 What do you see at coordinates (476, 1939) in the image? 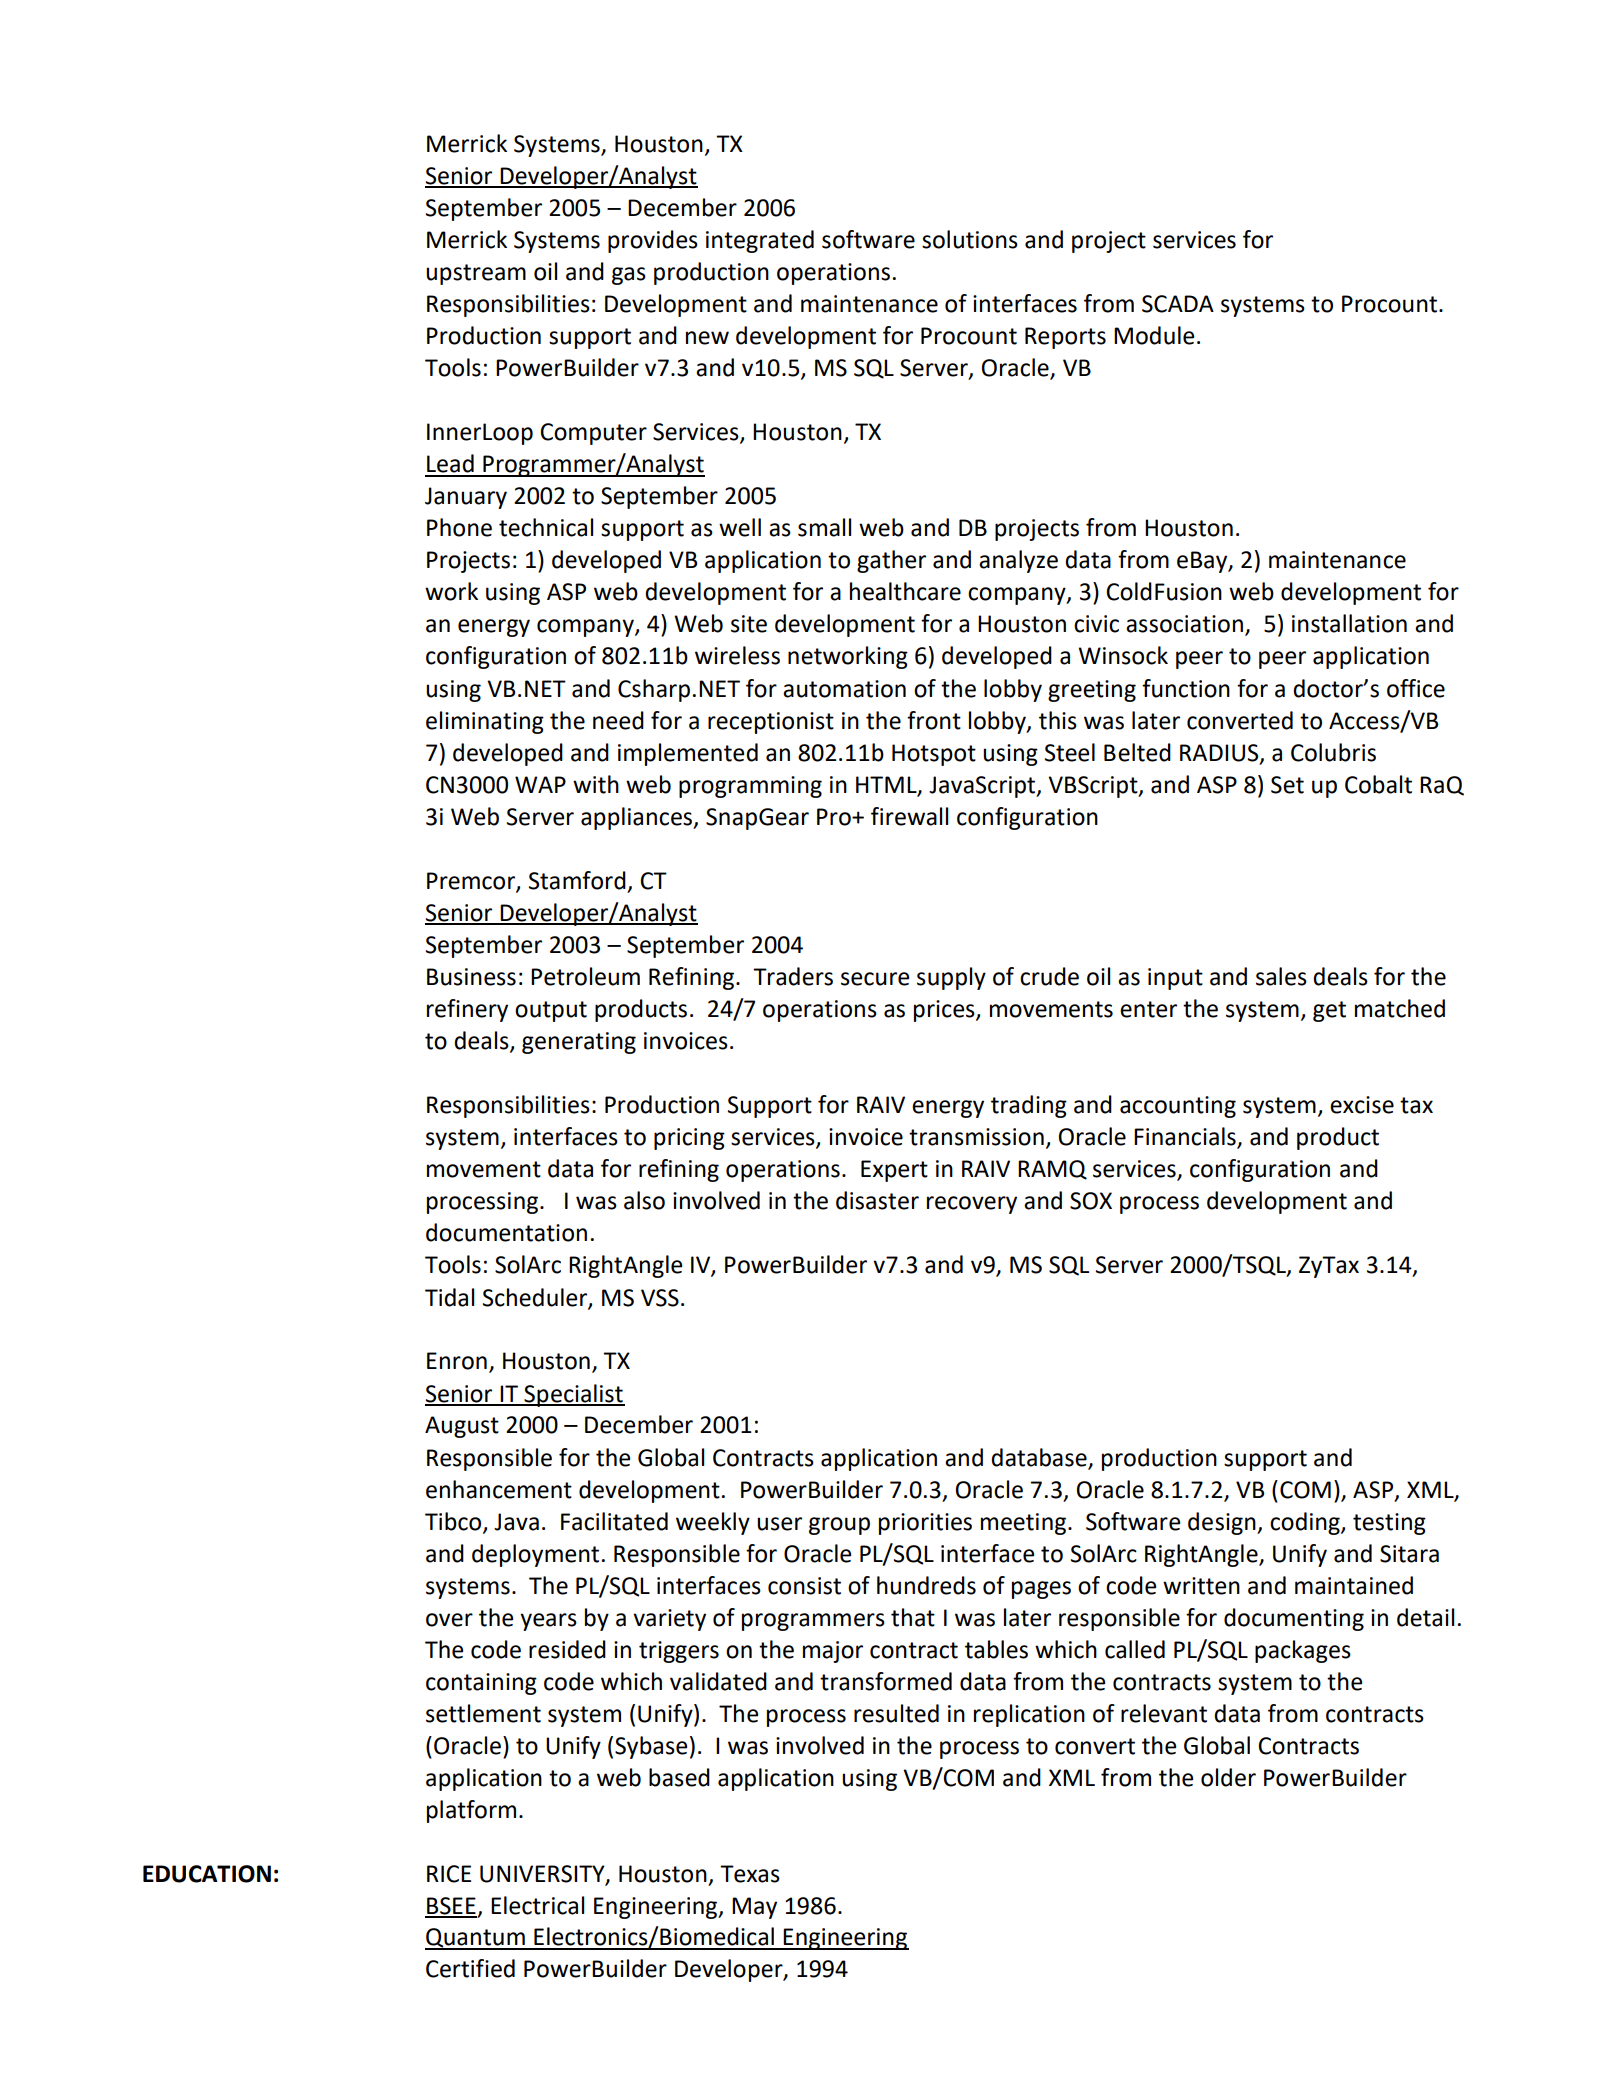
I see `Quantum` at bounding box center [476, 1939].
